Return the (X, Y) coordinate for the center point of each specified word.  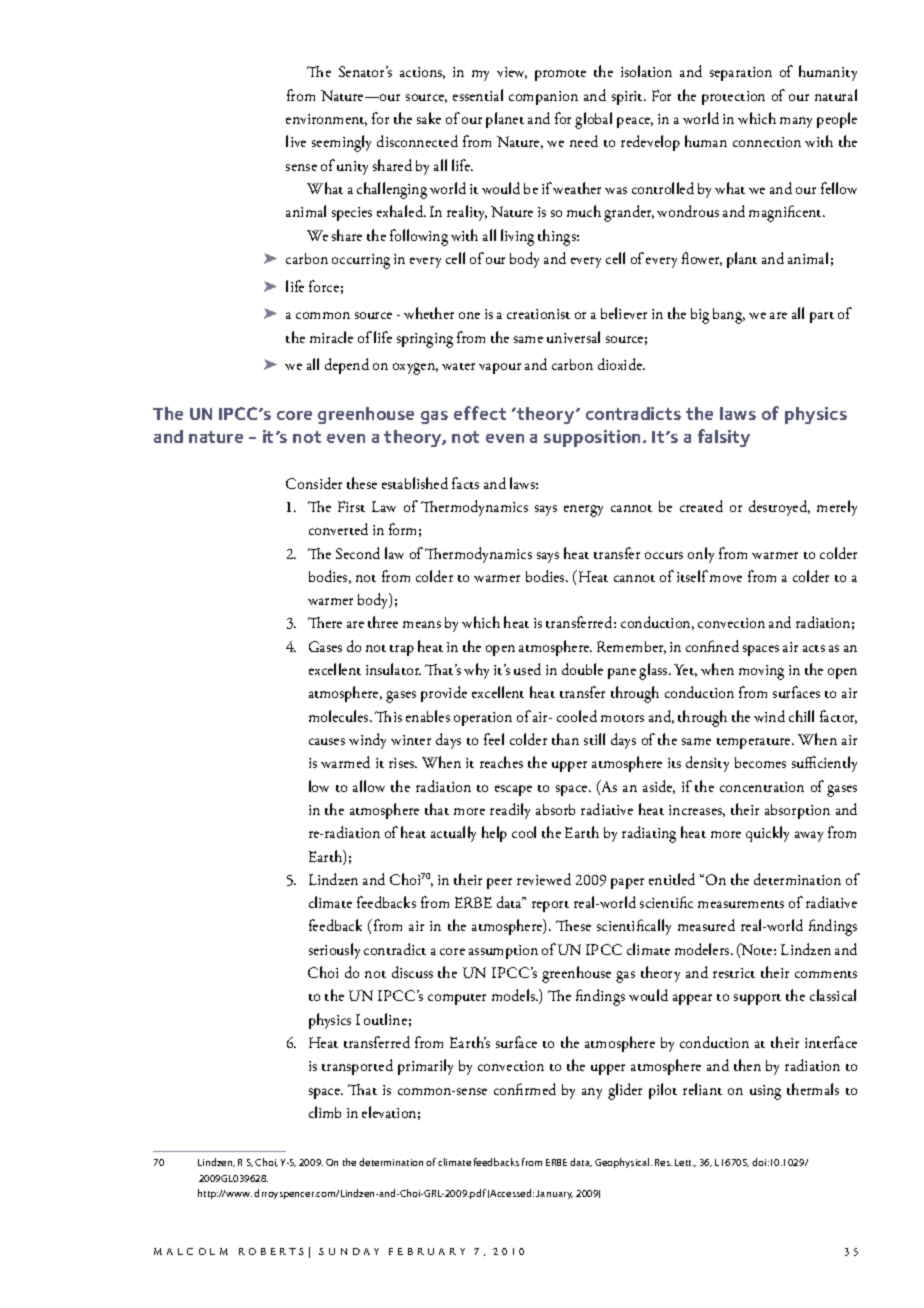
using (765, 1092)
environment (326, 120)
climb (325, 1112)
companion (543, 98)
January (554, 1194)
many (796, 122)
